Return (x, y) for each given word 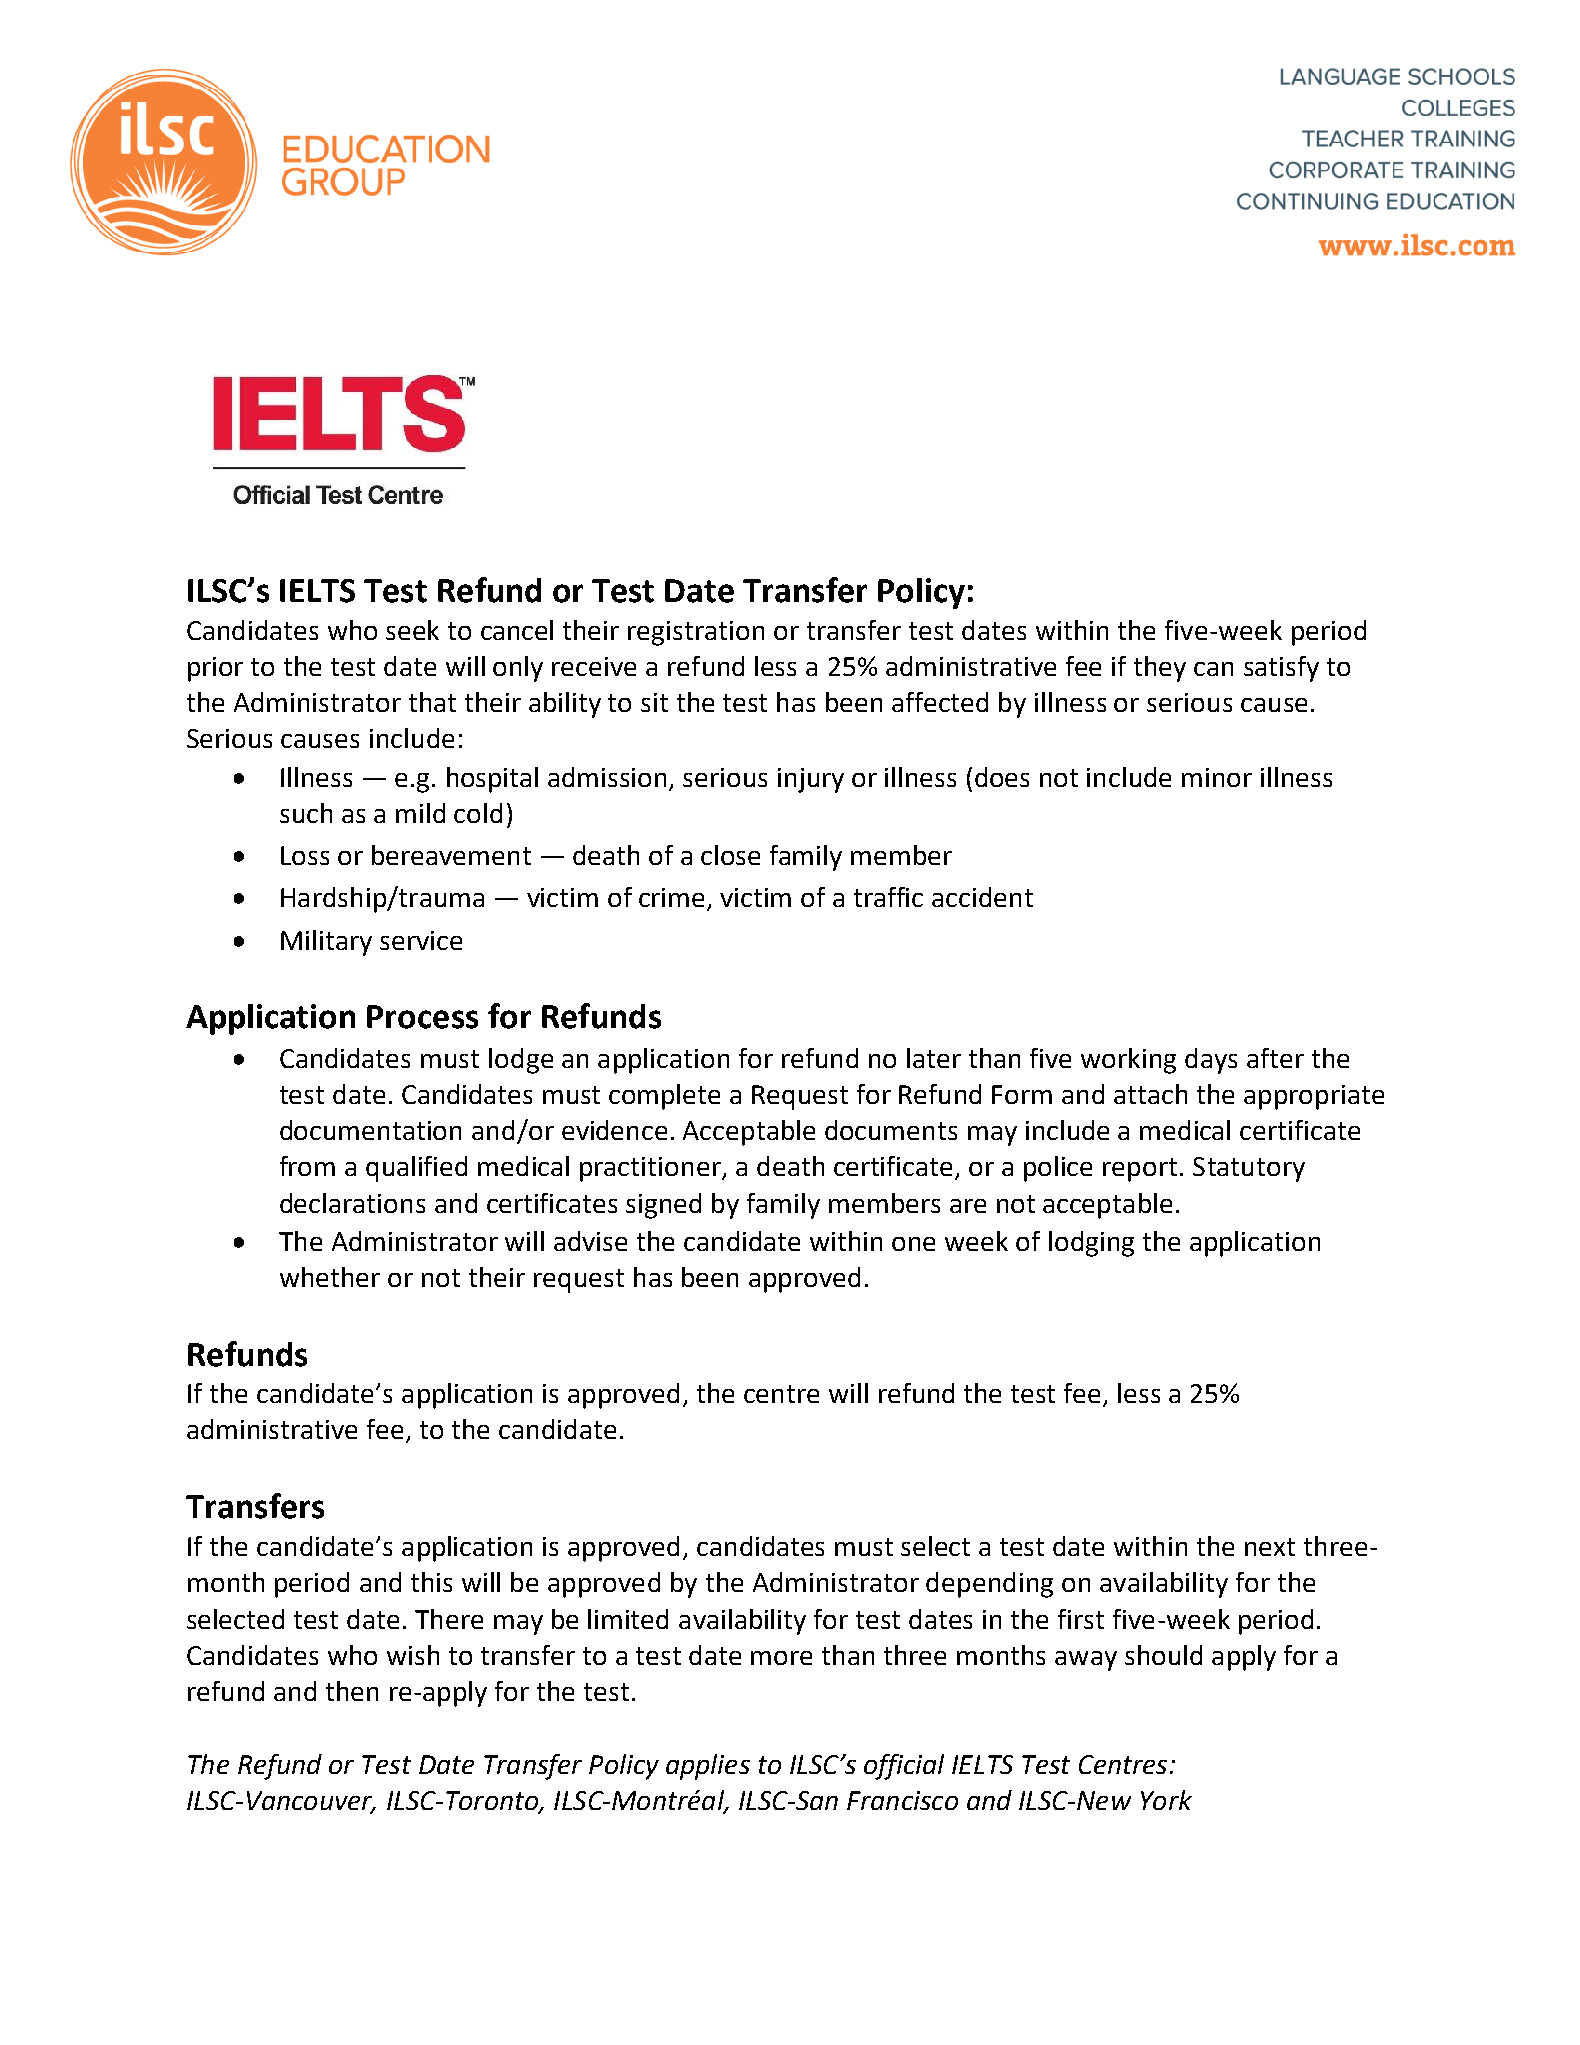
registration (696, 633)
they (1160, 669)
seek (412, 630)
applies (708, 1767)
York (1166, 1800)
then (352, 1691)
